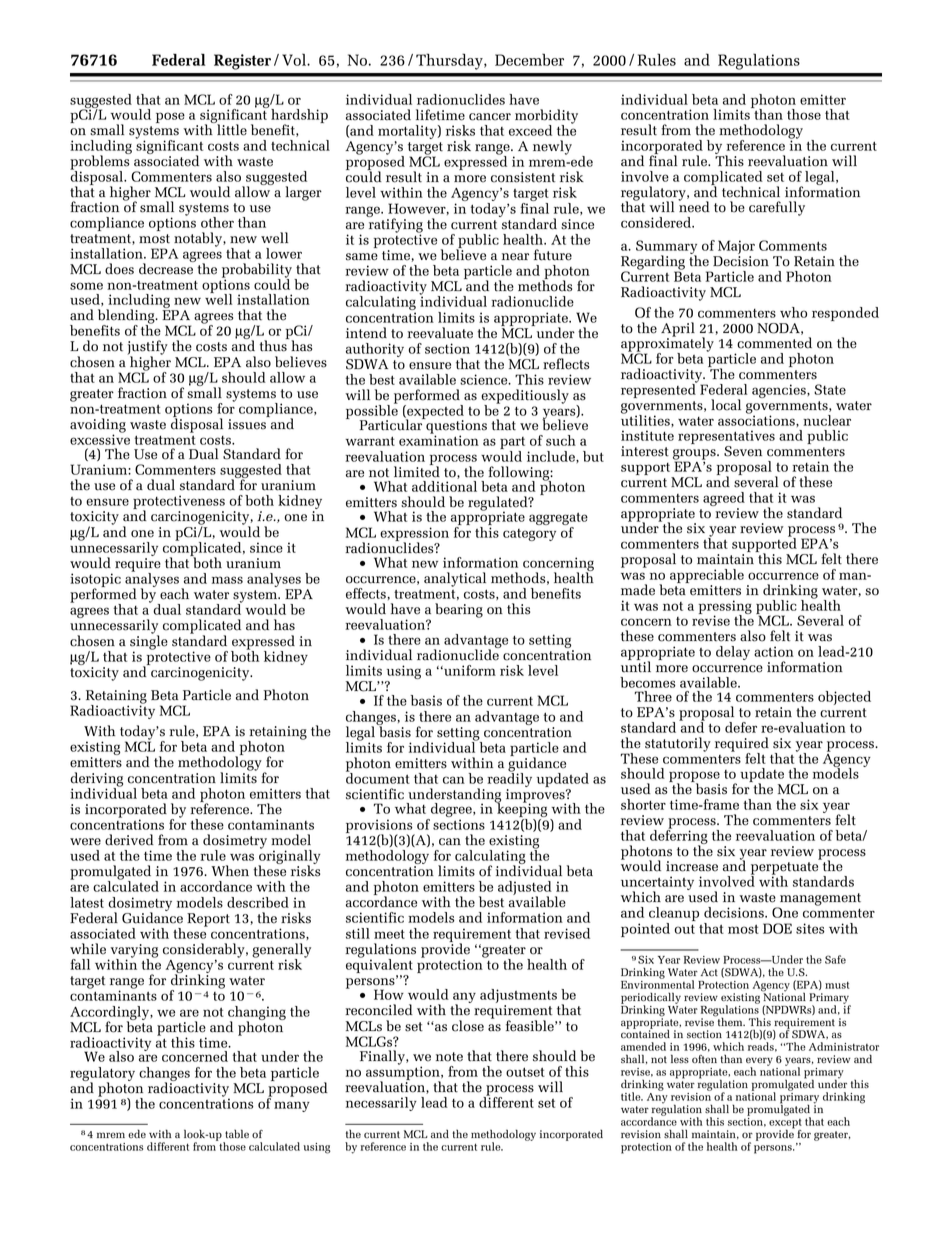 This page has width=952, height=1233. I want to click on derived, so click(129, 840).
